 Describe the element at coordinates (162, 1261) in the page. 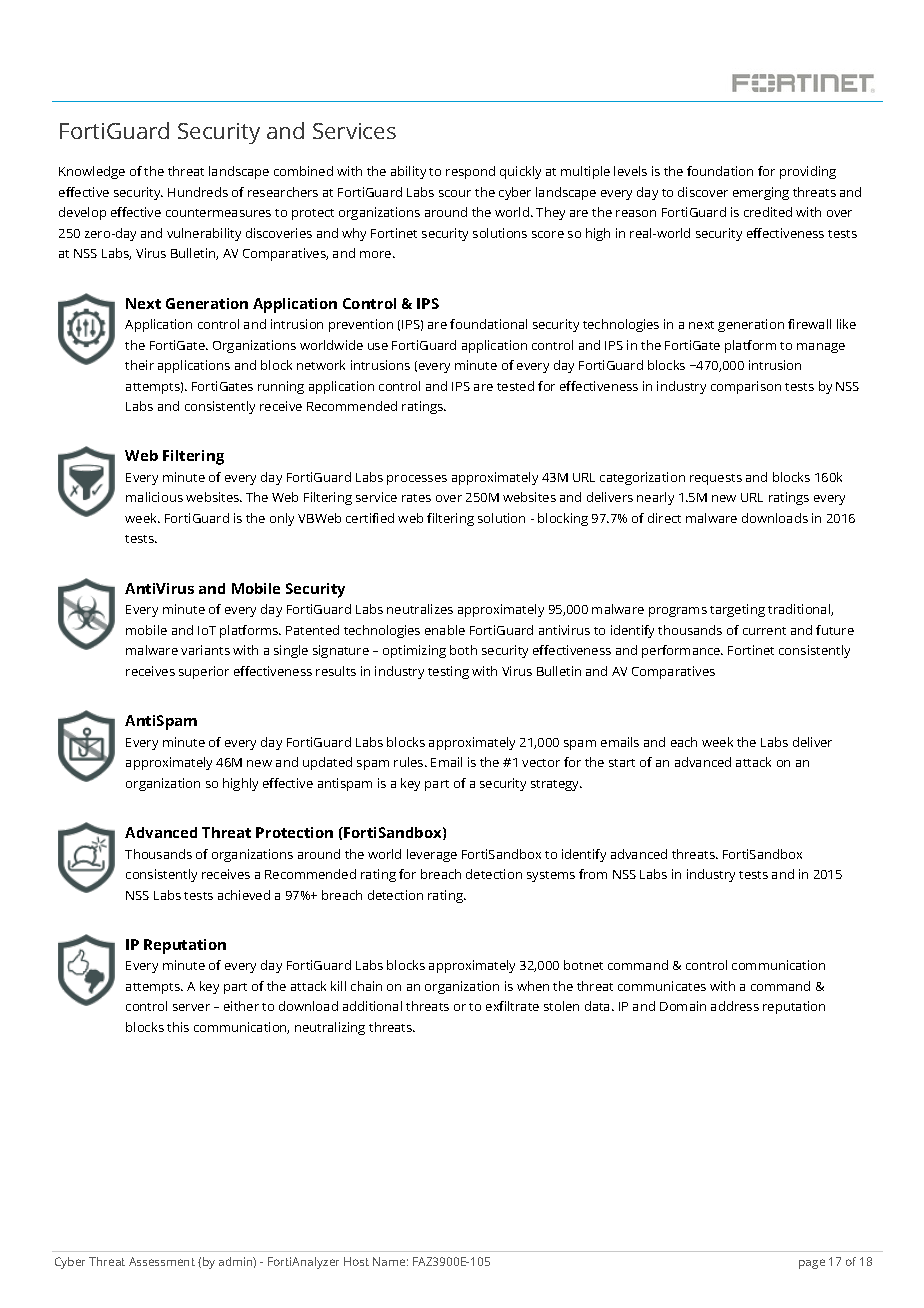

I see `Assessment` at that location.
